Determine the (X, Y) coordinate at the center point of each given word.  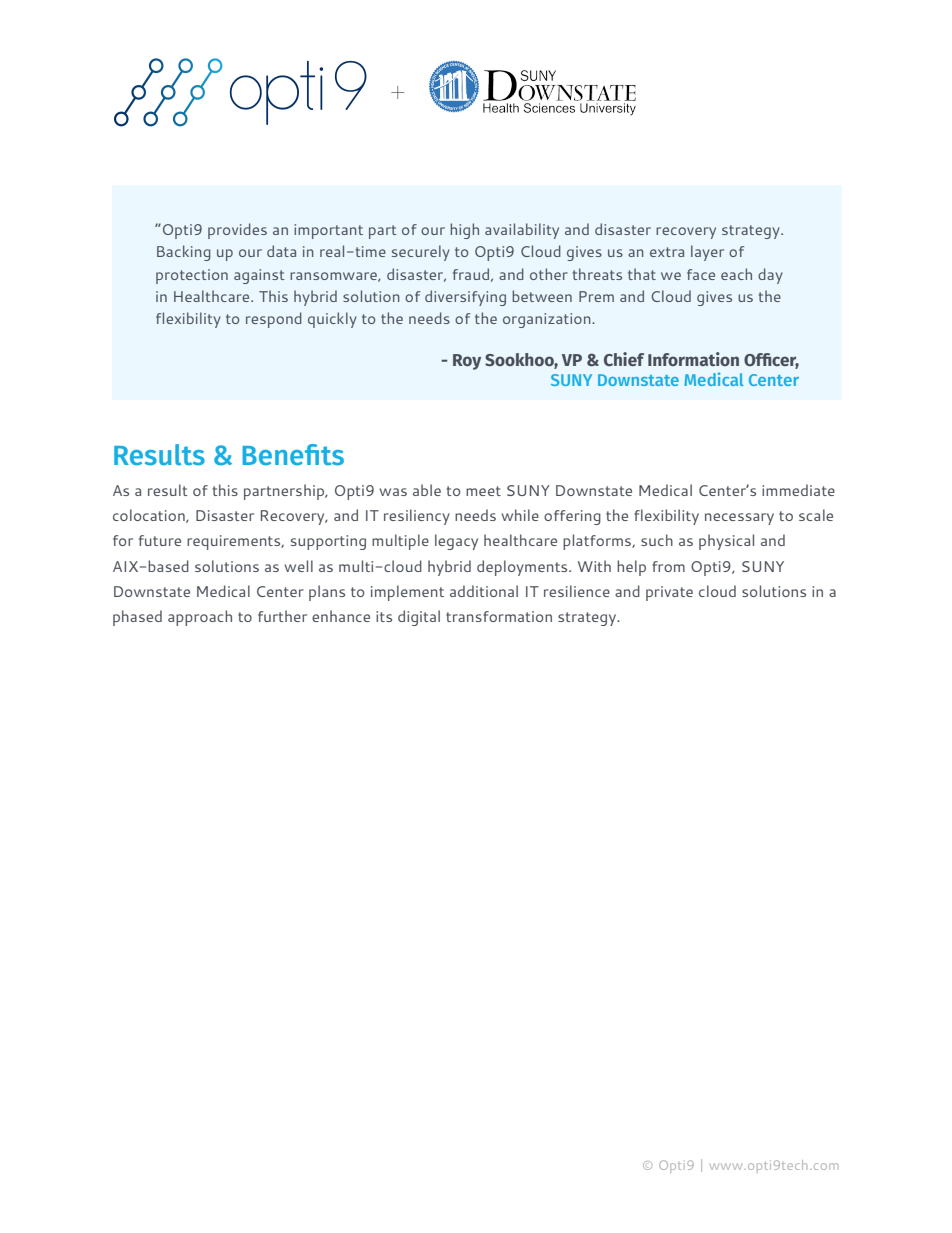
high (464, 231)
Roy (467, 362)
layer (707, 253)
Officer (771, 361)
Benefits (293, 455)
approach (200, 618)
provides (237, 231)
